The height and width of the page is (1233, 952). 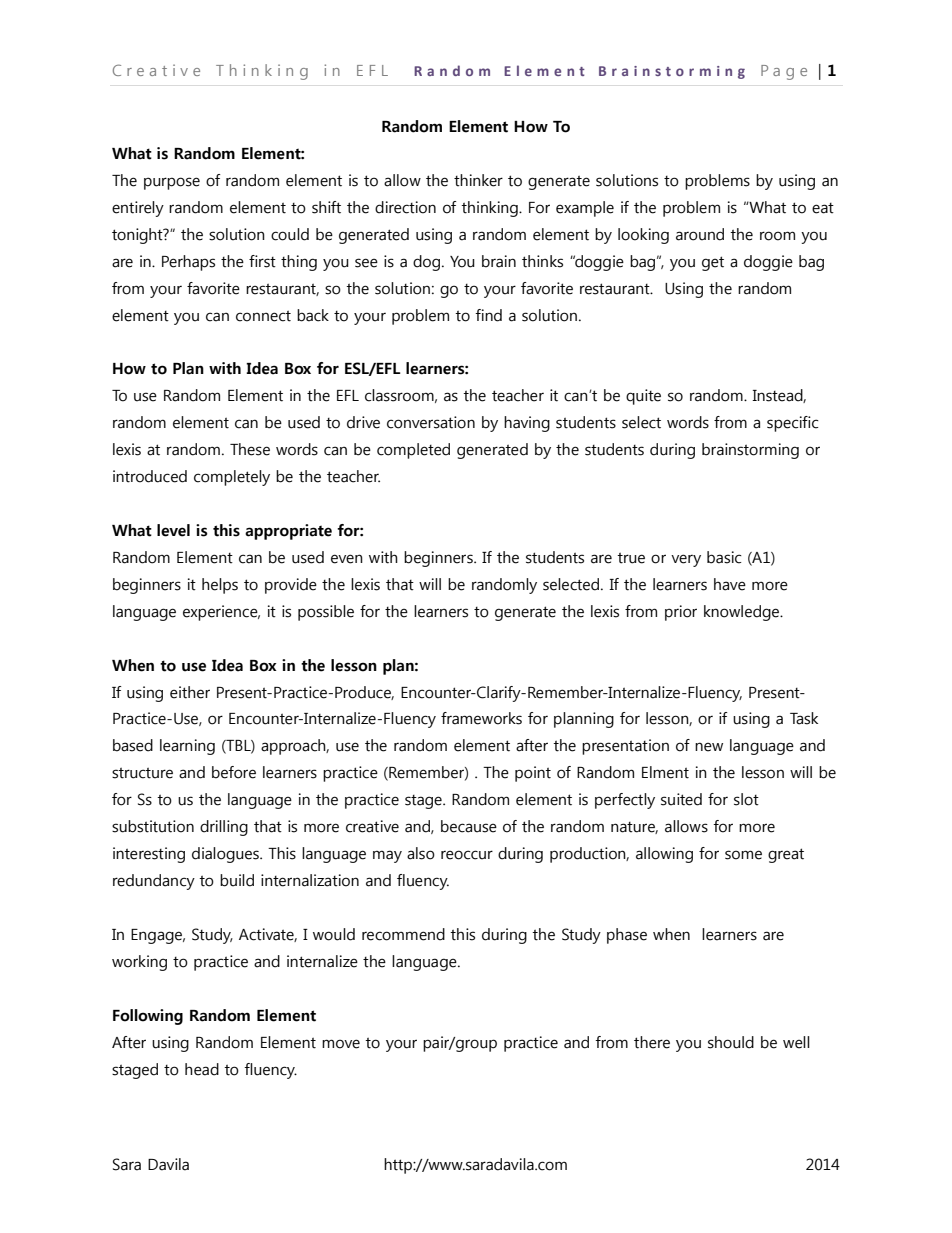 What do you see at coordinates (221, 613) in the page?
I see `experience` at bounding box center [221, 613].
